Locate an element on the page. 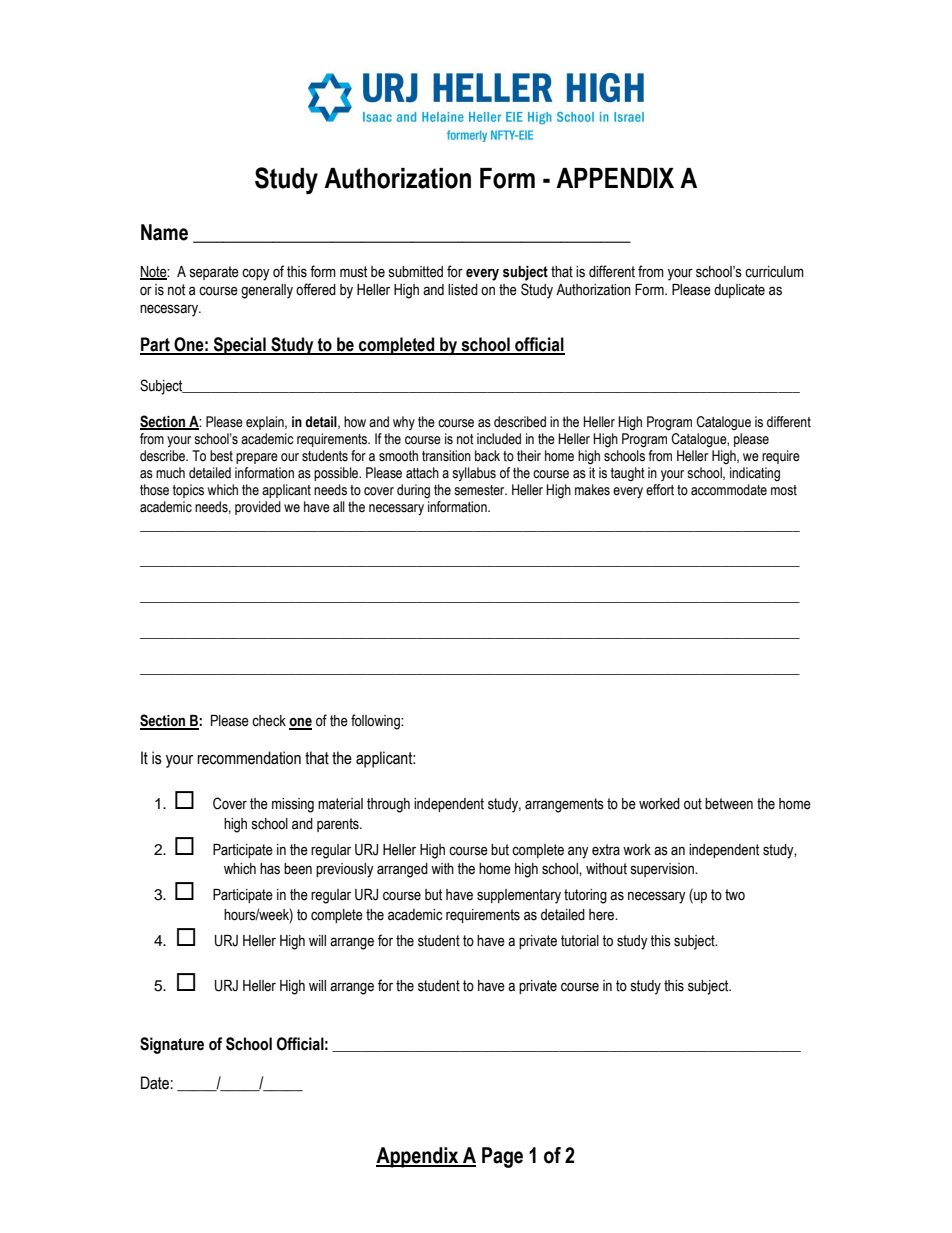 The height and width of the page is (1233, 952). Signature is located at coordinates (172, 1045).
